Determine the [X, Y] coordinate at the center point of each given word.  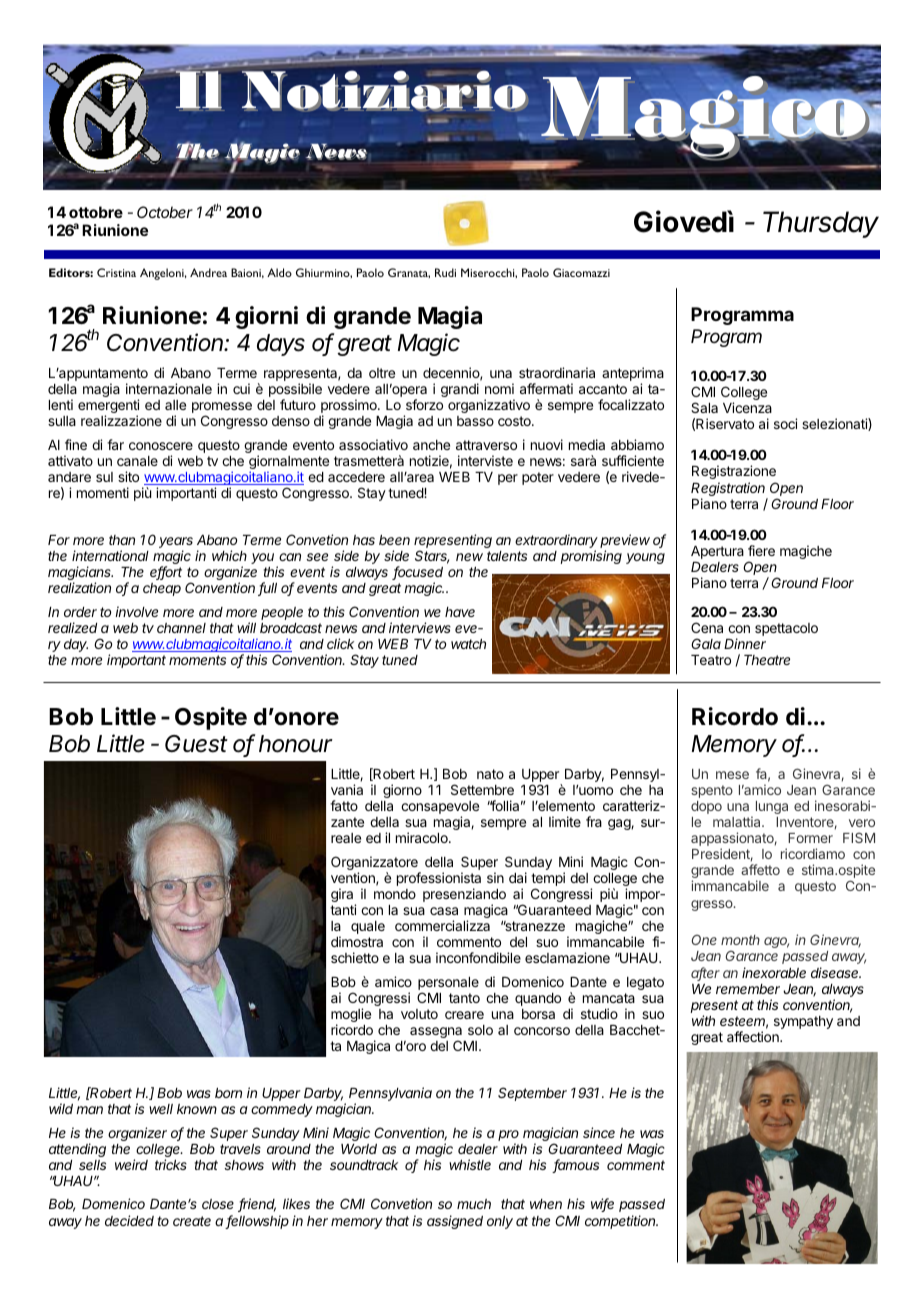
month [740, 940]
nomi [499, 388]
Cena [707, 627]
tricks [171, 1164]
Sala [704, 407]
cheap [162, 589]
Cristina [116, 272]
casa [444, 911]
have [460, 612]
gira [343, 896]
